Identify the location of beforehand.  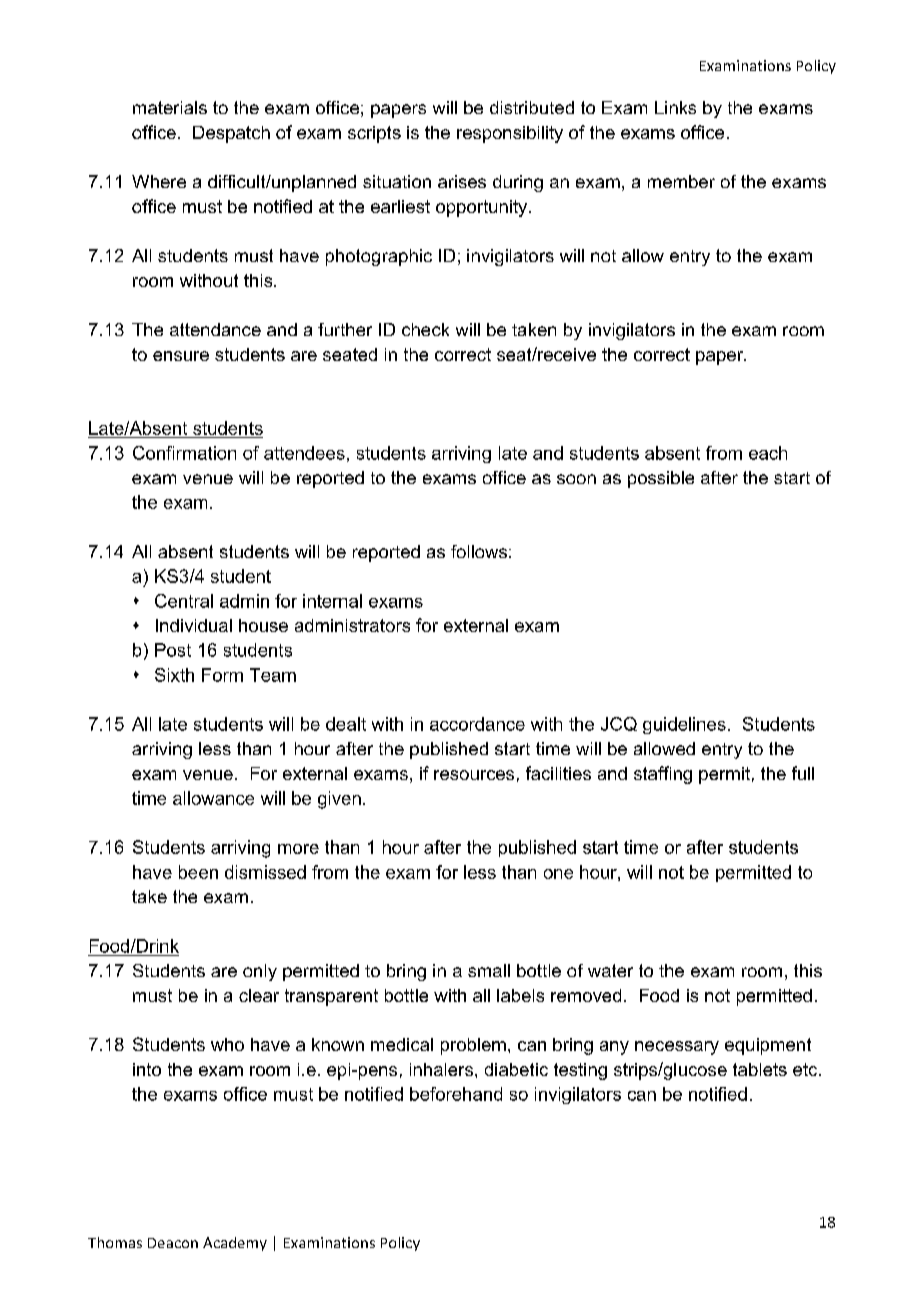
(456, 1094).
